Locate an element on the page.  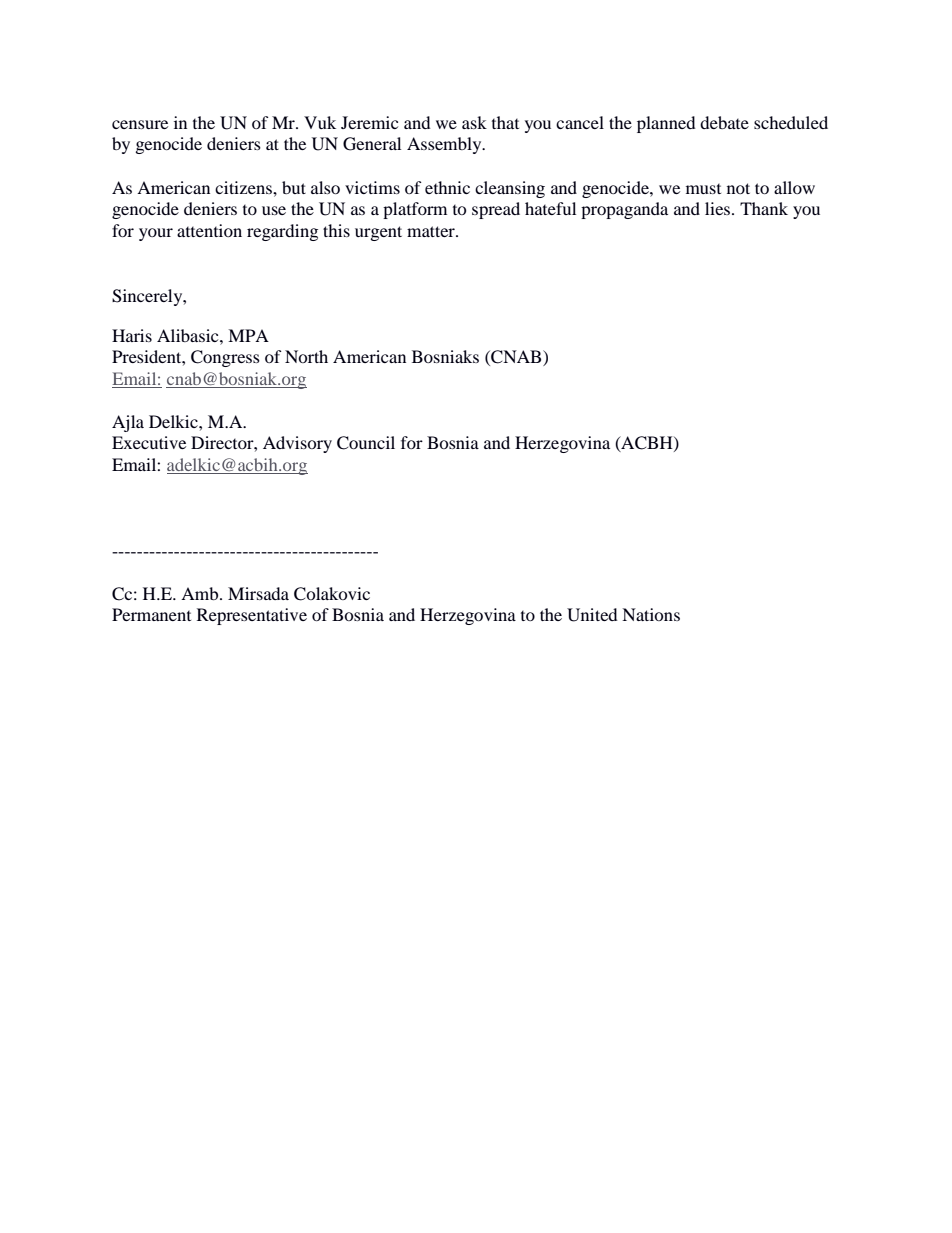
Amb is located at coordinates (201, 593).
